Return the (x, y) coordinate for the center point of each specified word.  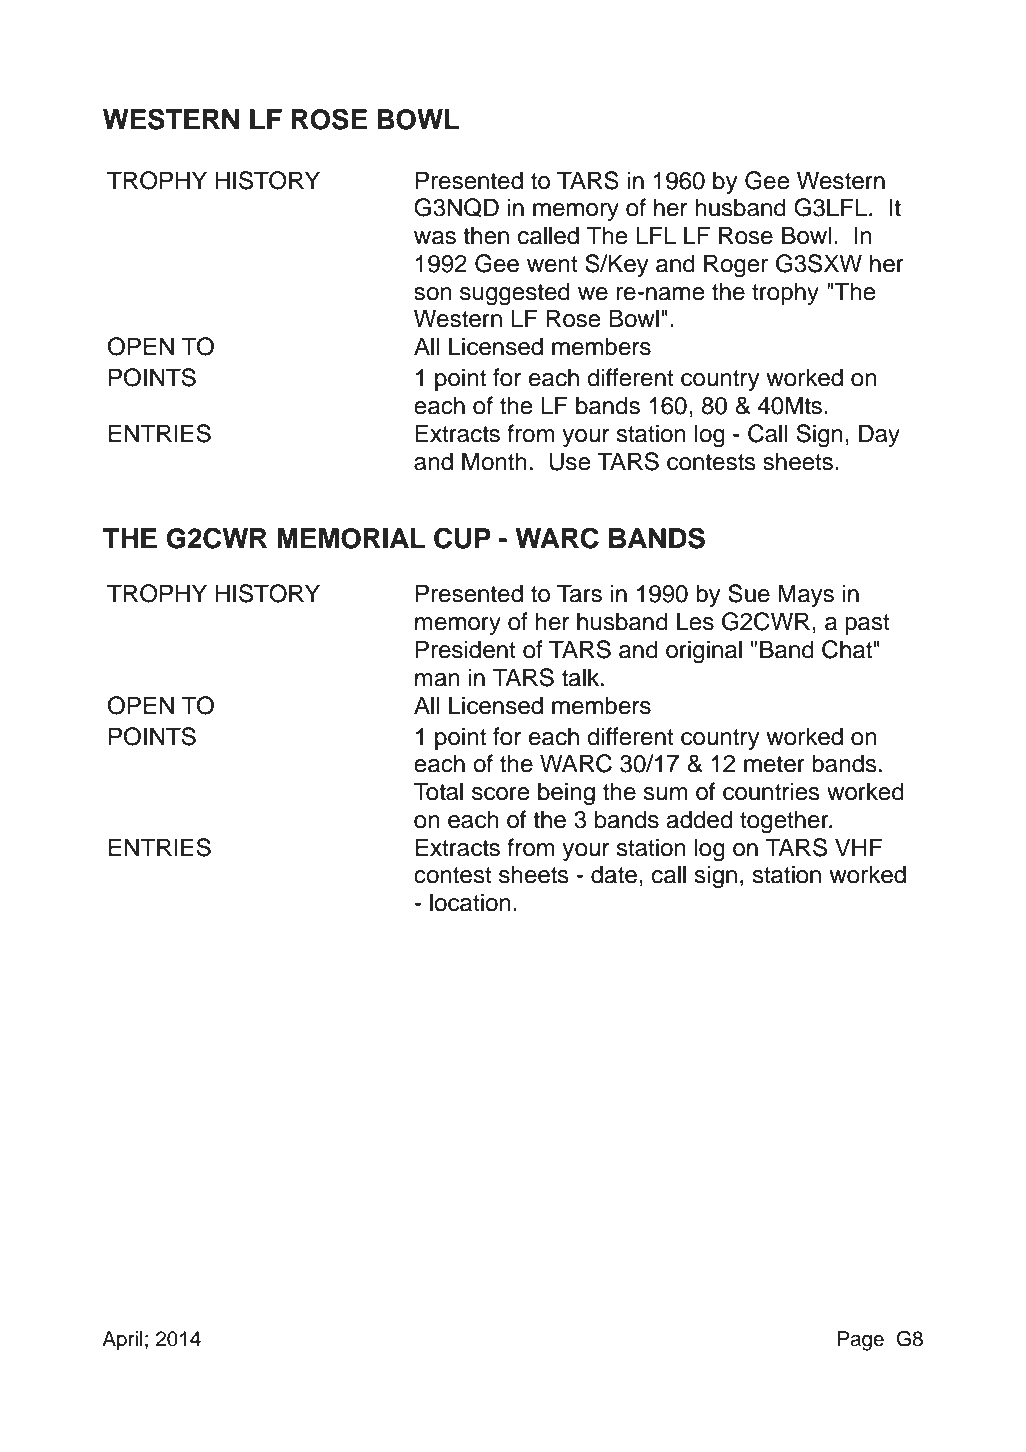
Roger (736, 266)
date (614, 874)
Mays (806, 595)
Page (860, 1341)
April (122, 1341)
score (501, 794)
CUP (462, 538)
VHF (859, 847)
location (470, 902)
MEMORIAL (351, 538)
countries (771, 791)
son (433, 294)
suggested (515, 294)
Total (438, 791)
